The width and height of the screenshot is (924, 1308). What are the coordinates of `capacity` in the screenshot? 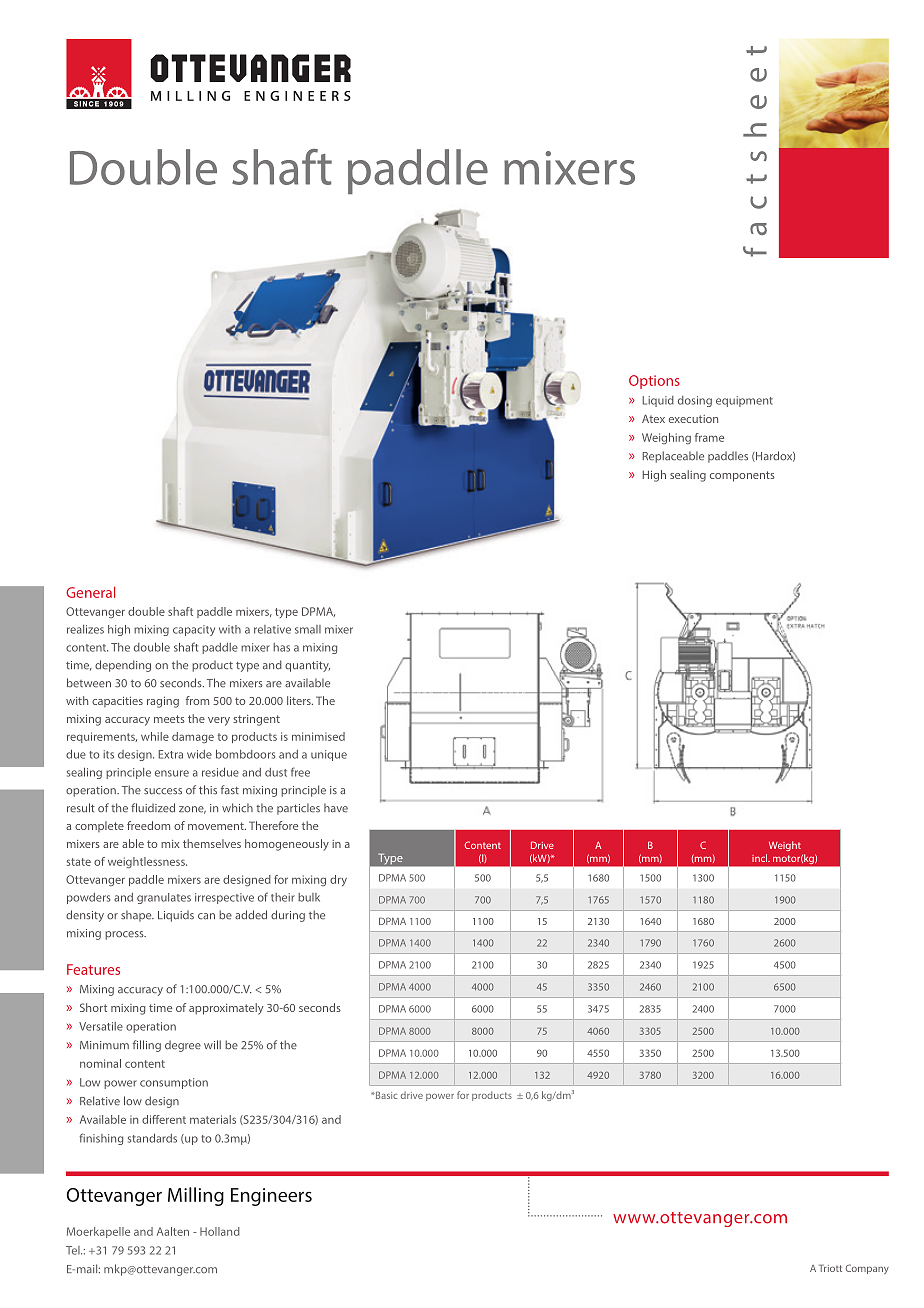 It's located at (194, 630).
